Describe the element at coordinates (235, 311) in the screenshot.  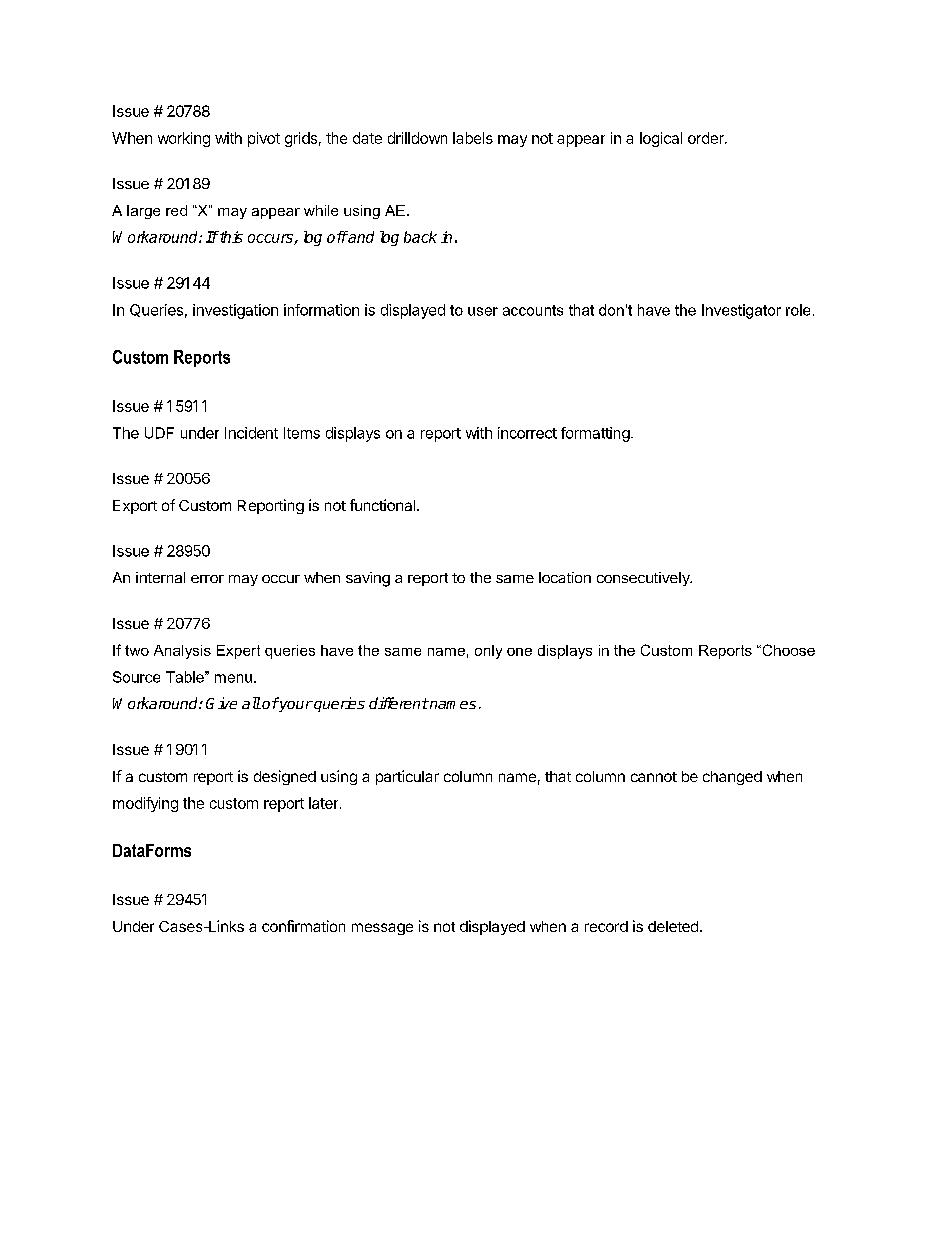
I see `investigation` at that location.
